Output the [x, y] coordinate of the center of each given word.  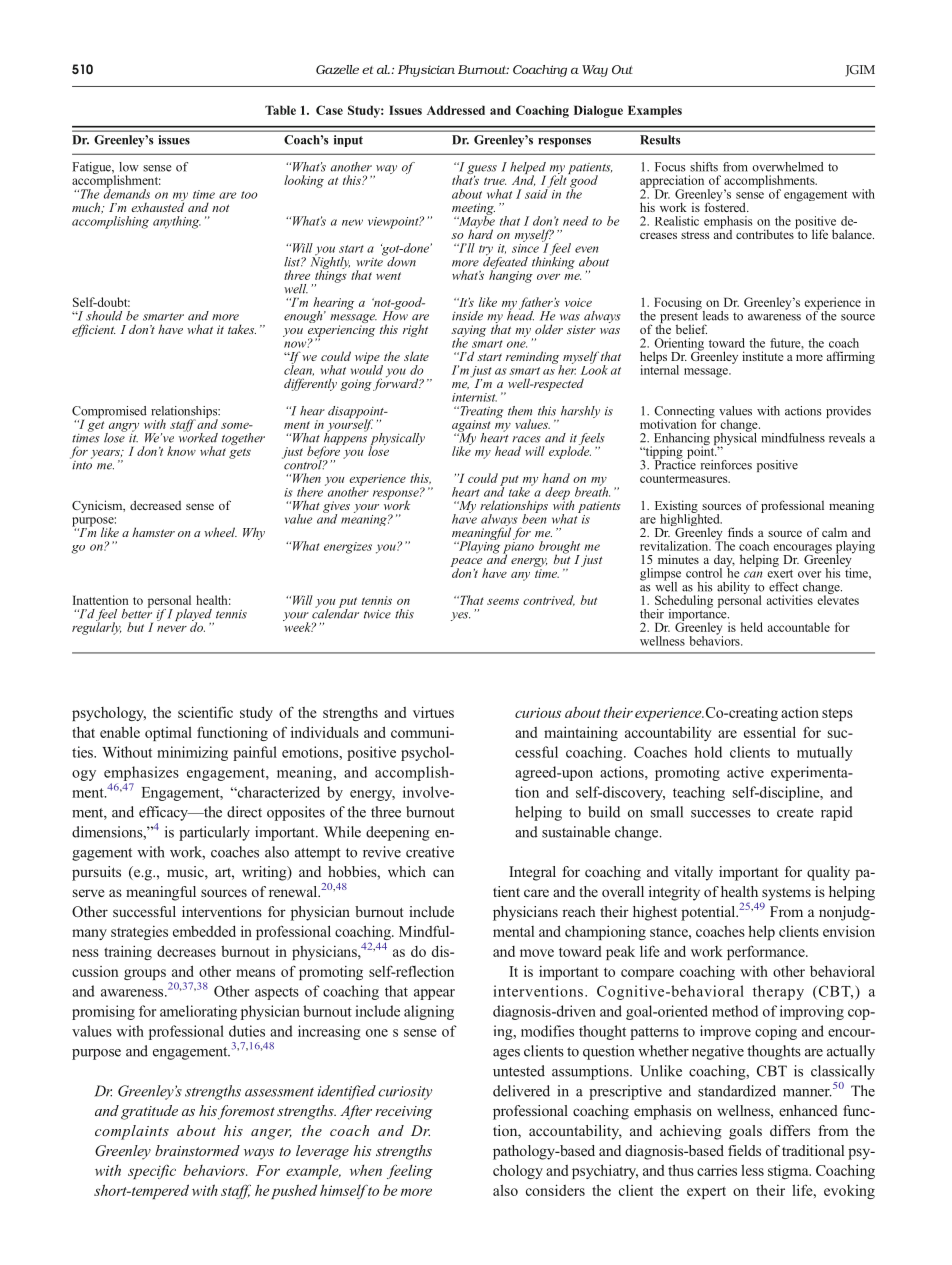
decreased [155, 505]
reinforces [726, 465]
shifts [704, 167]
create [795, 813]
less [752, 1170]
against [471, 427]
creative [430, 852]
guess [482, 171]
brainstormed [197, 1150]
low [129, 167]
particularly [214, 833]
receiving [404, 1113]
